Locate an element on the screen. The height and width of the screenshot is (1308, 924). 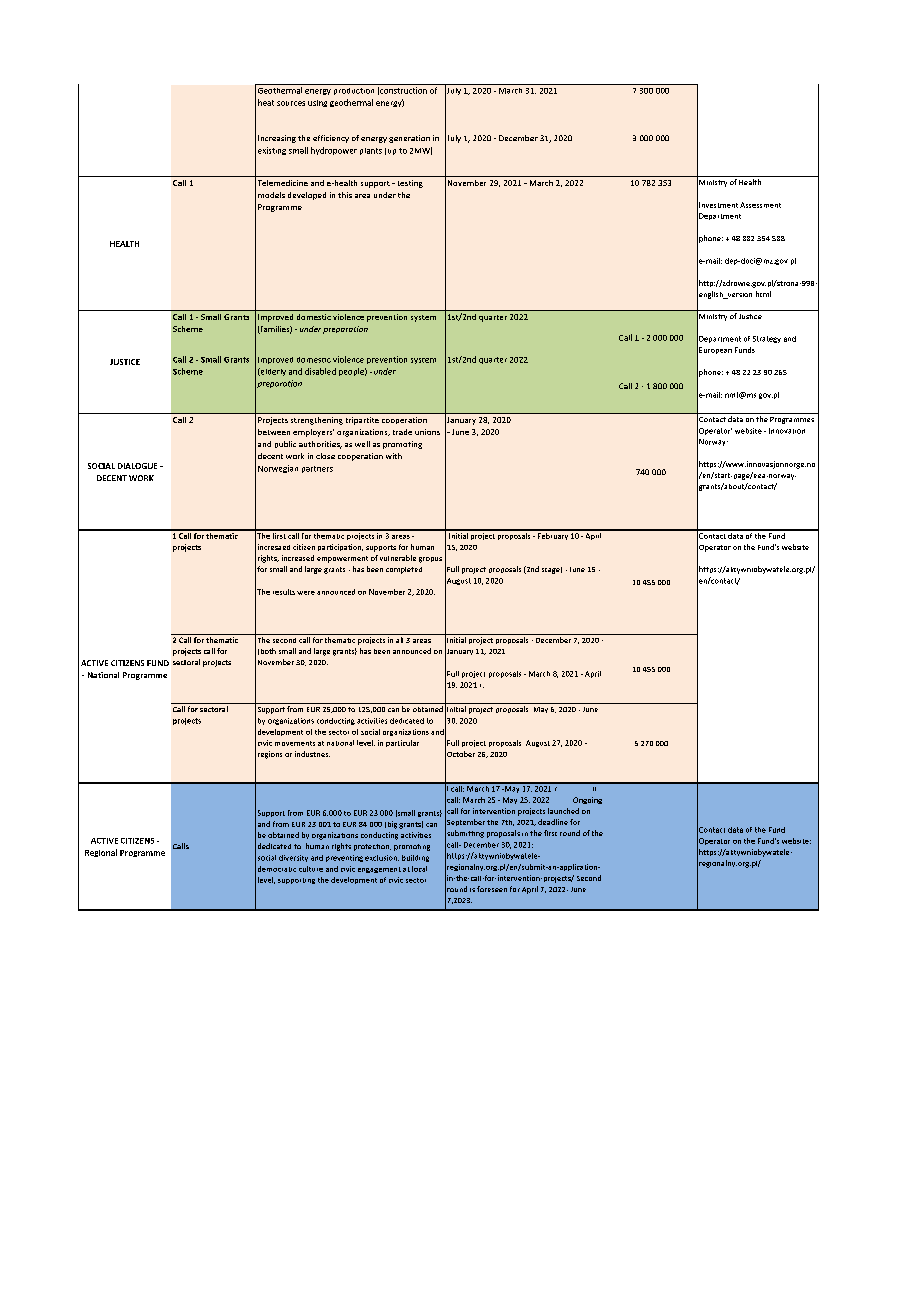
diversity is located at coordinates (293, 858).
